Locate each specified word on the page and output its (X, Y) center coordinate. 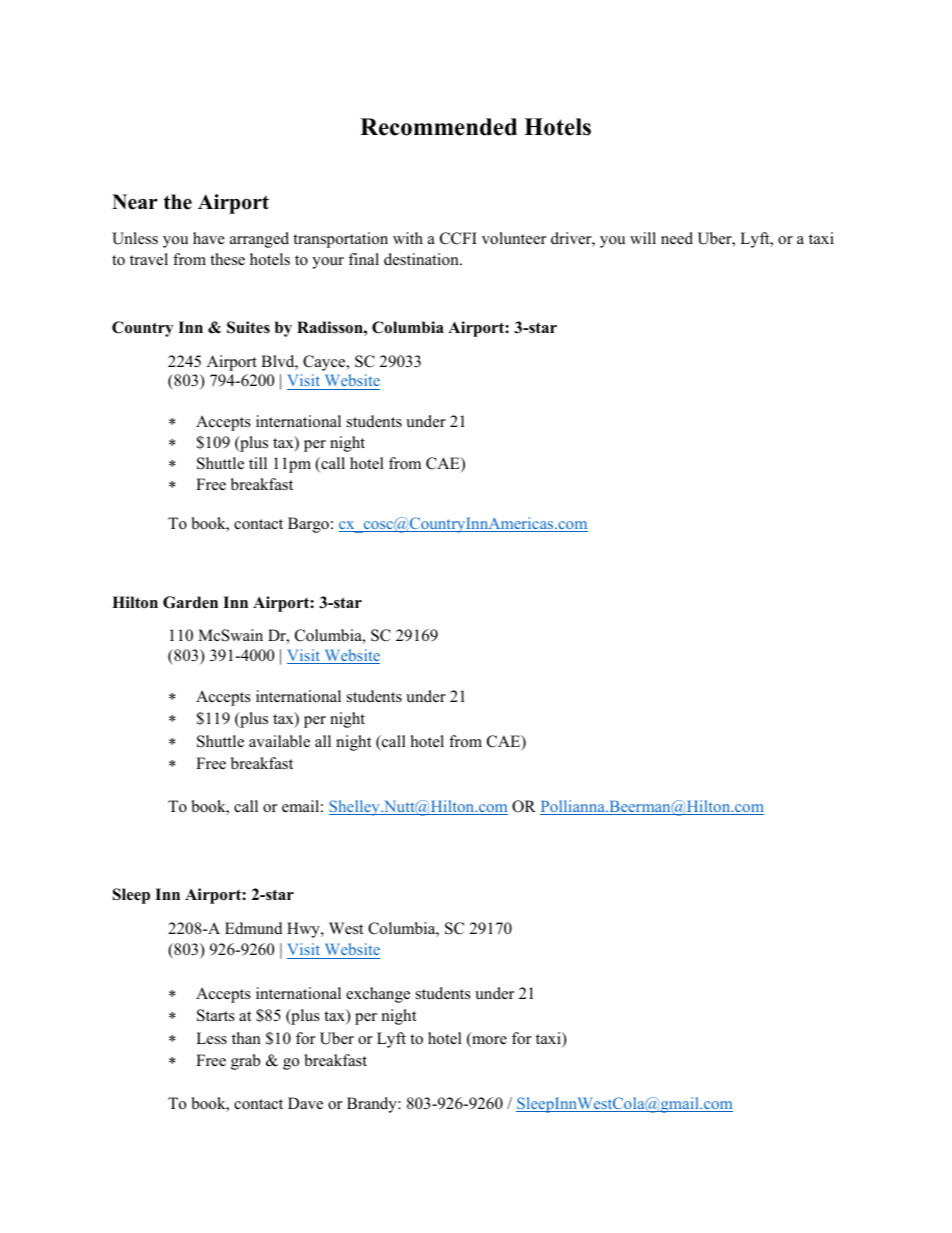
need (677, 238)
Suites (248, 327)
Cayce (325, 363)
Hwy (304, 930)
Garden (190, 602)
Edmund (254, 928)
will (643, 238)
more (488, 1041)
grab (245, 1062)
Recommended (438, 127)
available (279, 741)
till (258, 463)
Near (135, 202)
